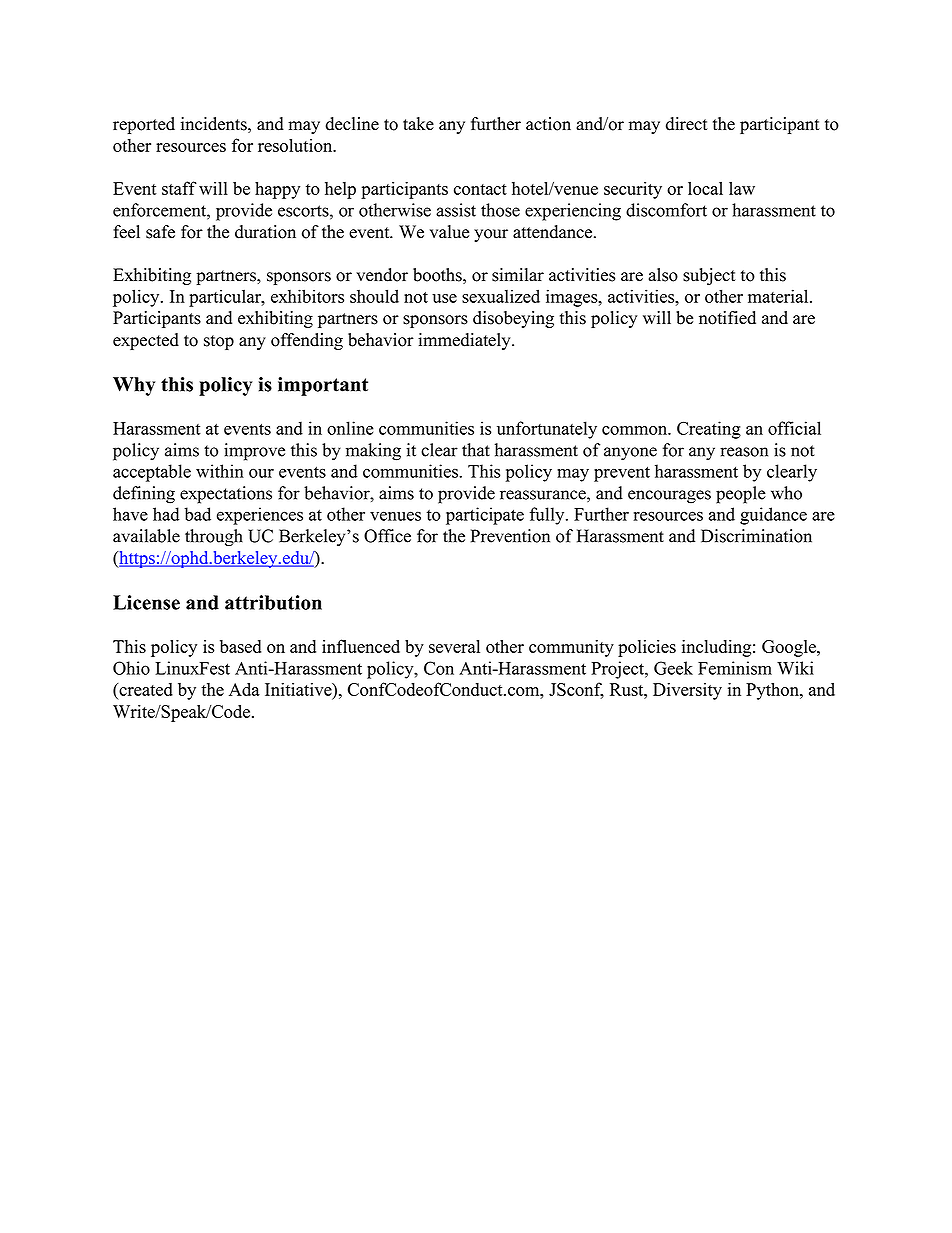 This screenshot has height=1233, width=952. What do you see at coordinates (418, 124) in the screenshot?
I see `take` at bounding box center [418, 124].
